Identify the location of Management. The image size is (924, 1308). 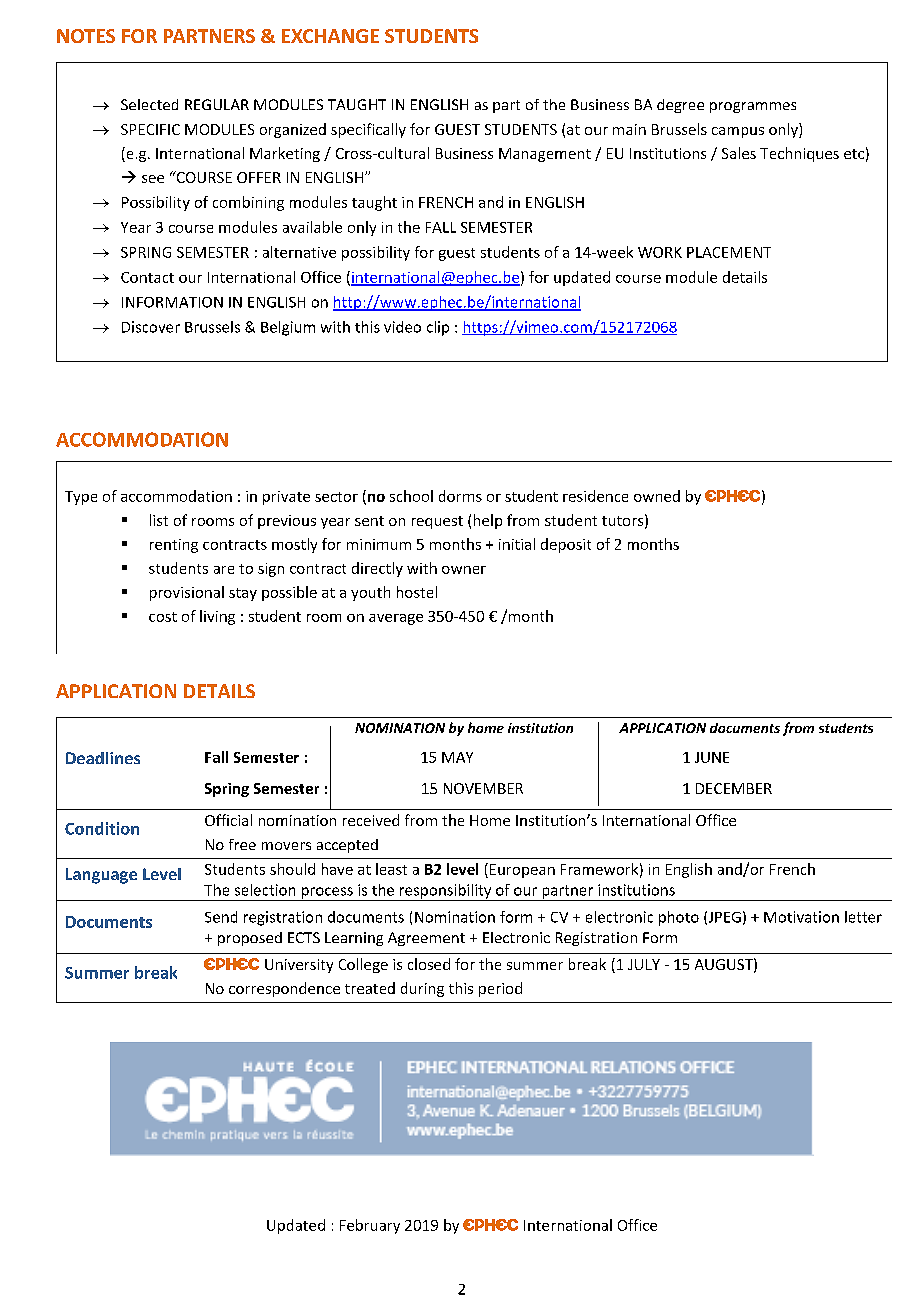
(545, 155).
